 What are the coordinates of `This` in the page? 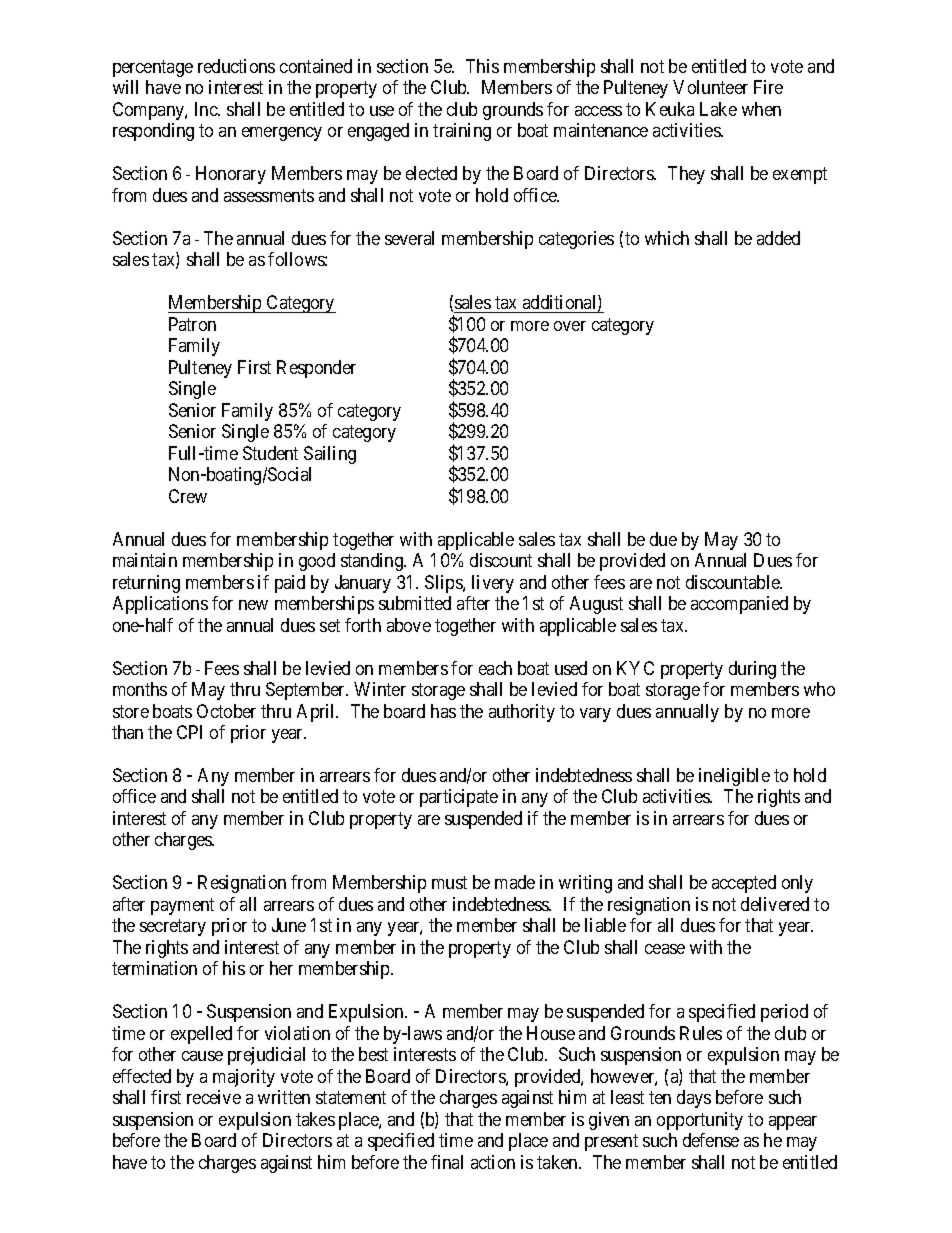 It's located at (482, 66).
